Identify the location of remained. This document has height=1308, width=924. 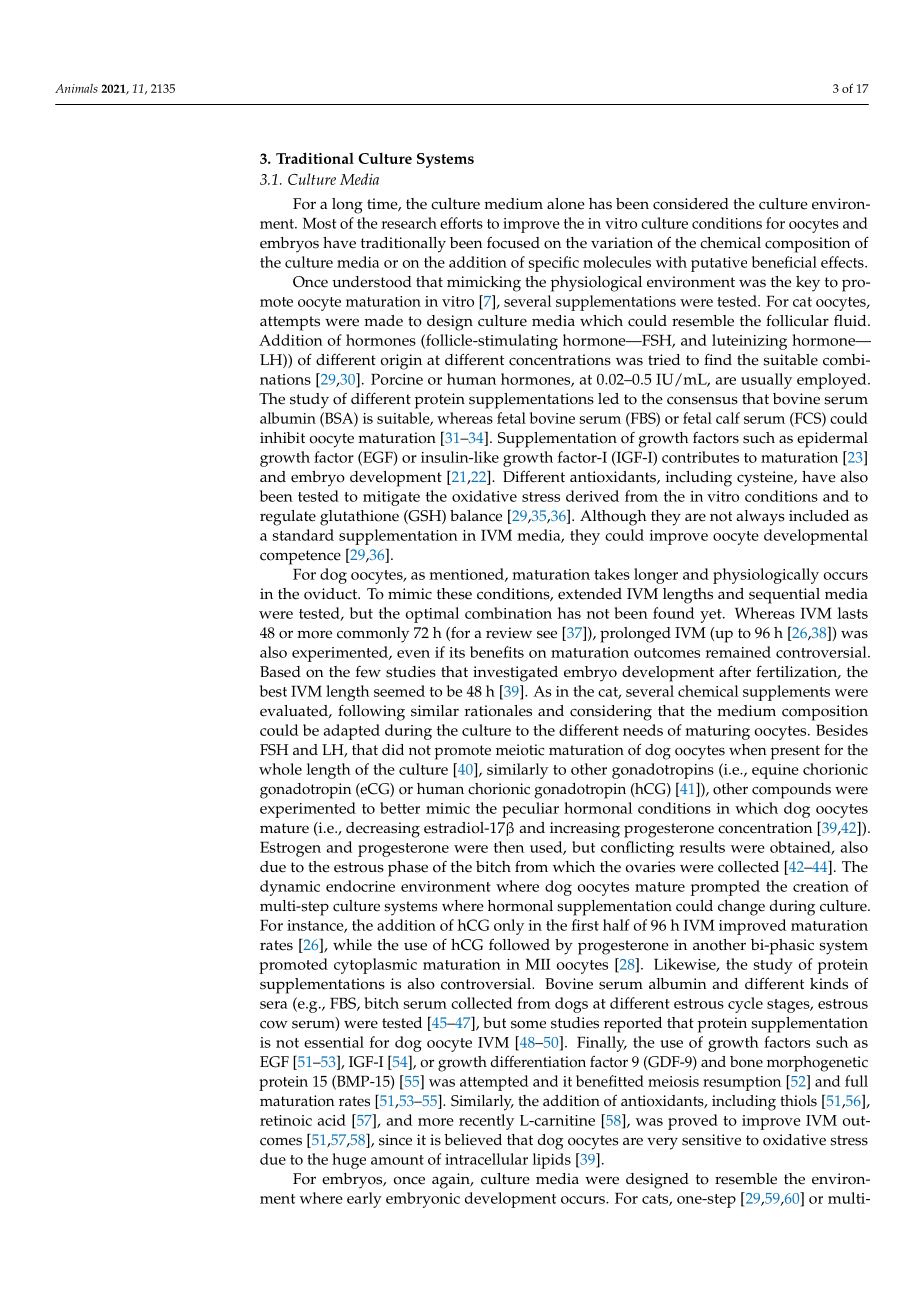
(738, 652).
